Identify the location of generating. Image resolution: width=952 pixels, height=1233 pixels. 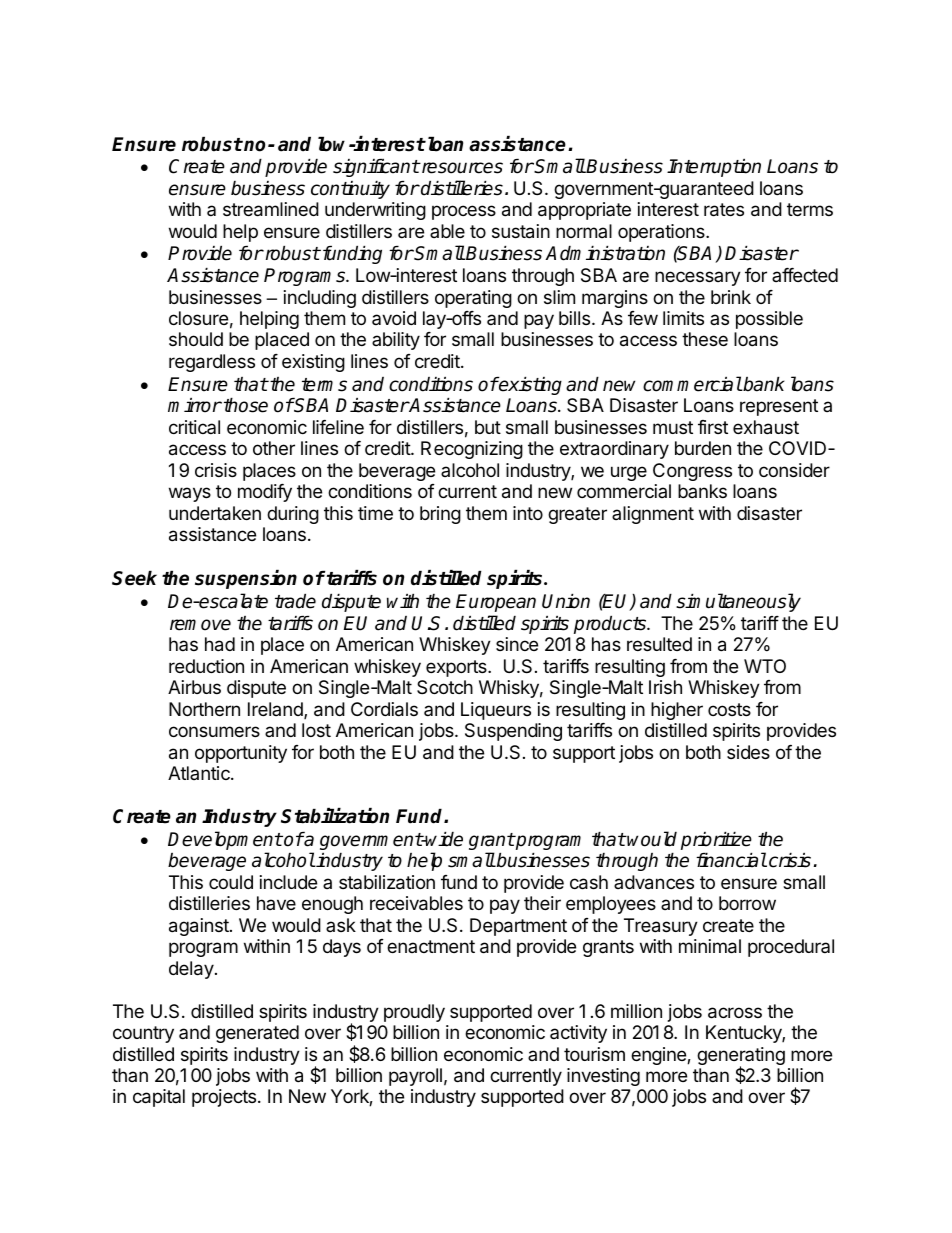
(741, 1057).
